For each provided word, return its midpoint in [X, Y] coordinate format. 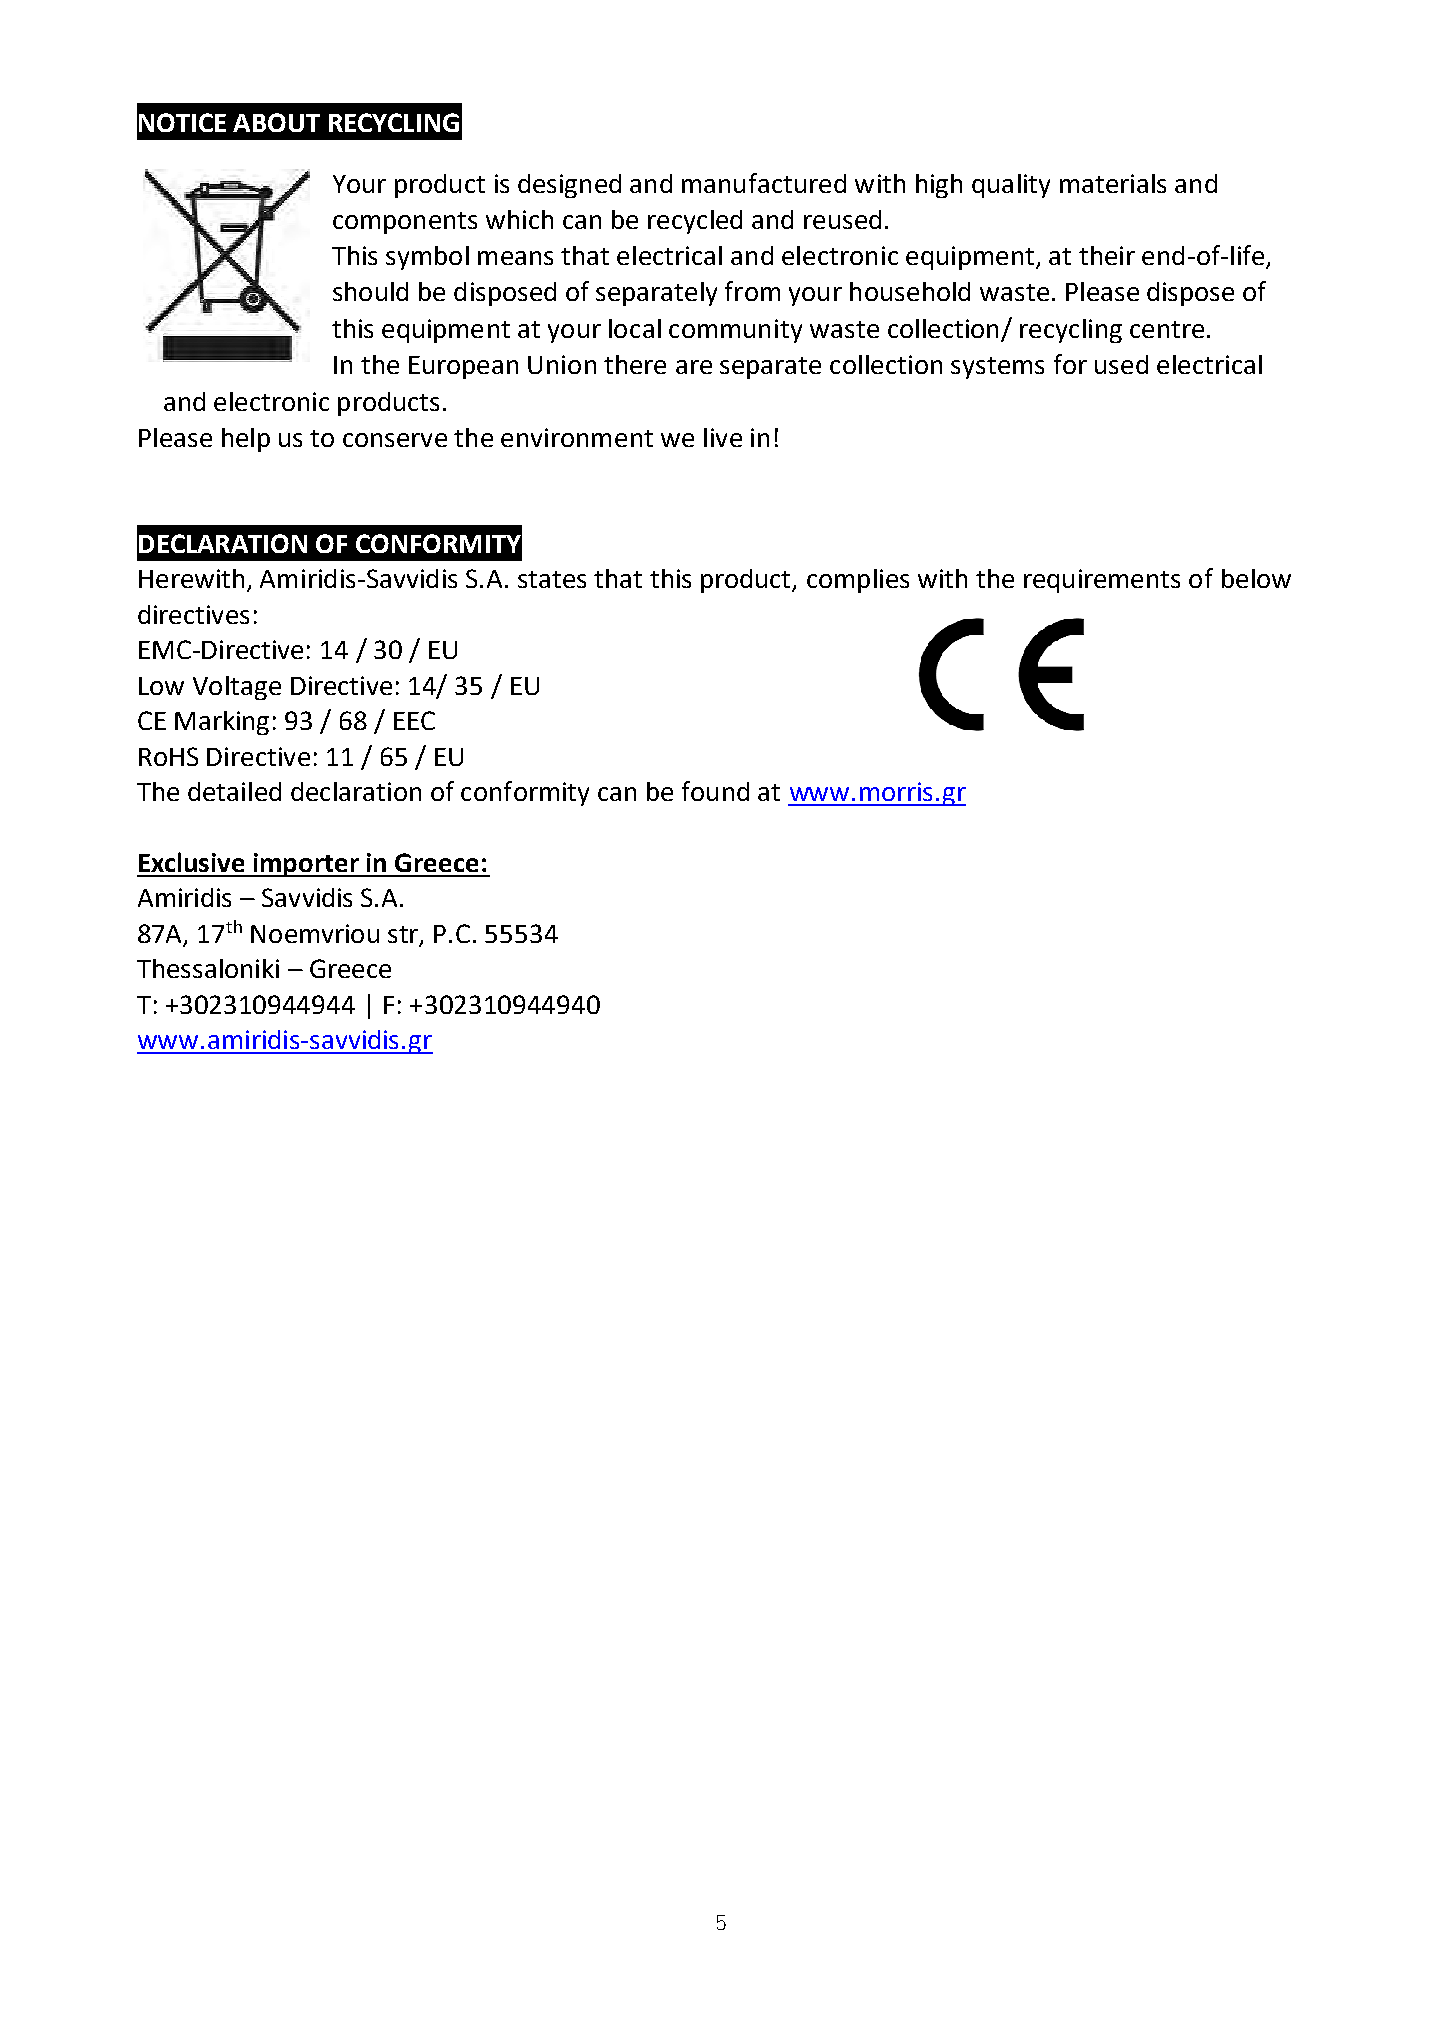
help [246, 440]
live [723, 437]
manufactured [764, 183]
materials [1113, 183]
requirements [1102, 581]
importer [307, 865]
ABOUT [276, 122]
